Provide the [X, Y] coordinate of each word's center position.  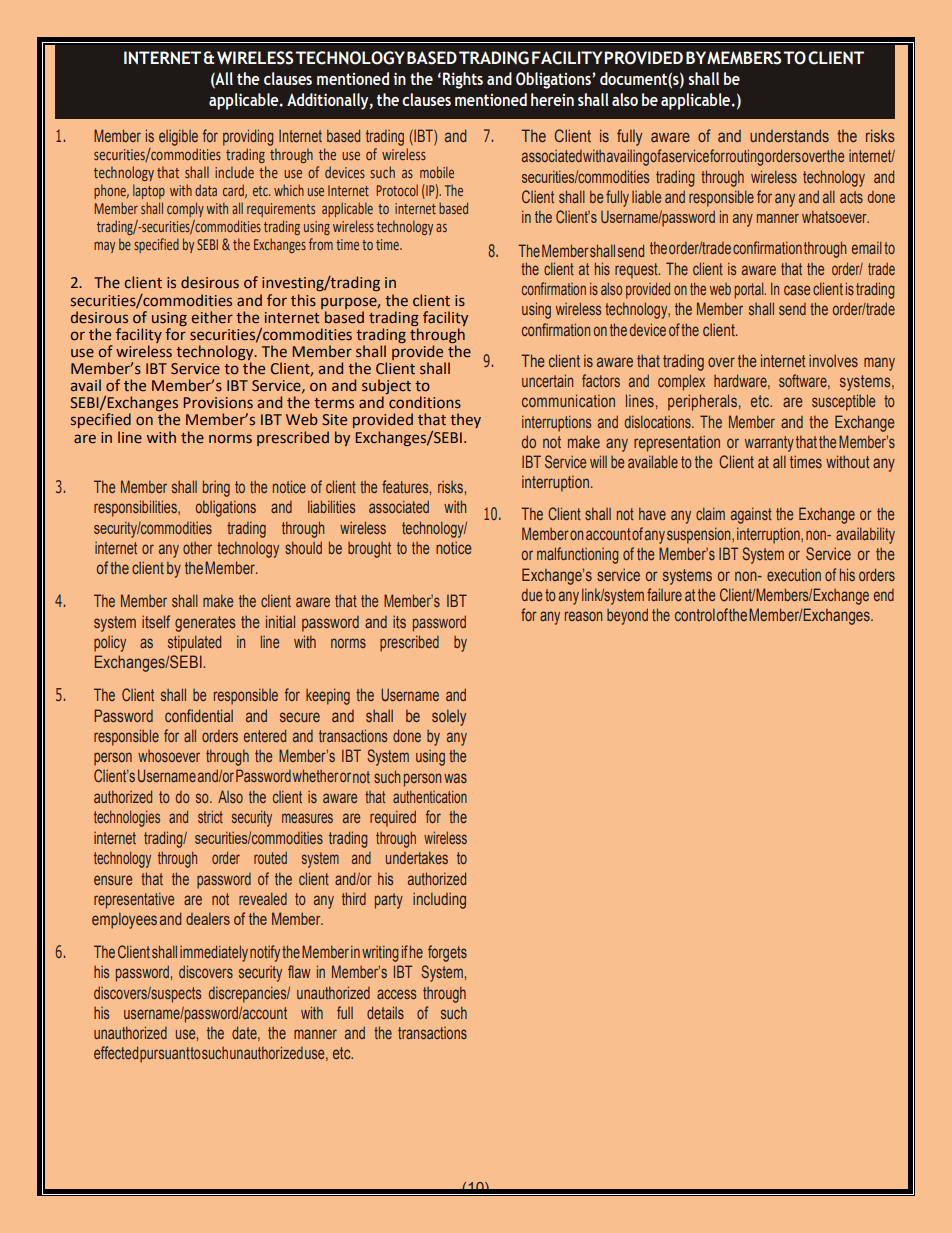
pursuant [165, 1055]
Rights [463, 80]
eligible [178, 138]
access [396, 994]
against [751, 516]
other [197, 548]
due [532, 595]
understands [789, 135]
